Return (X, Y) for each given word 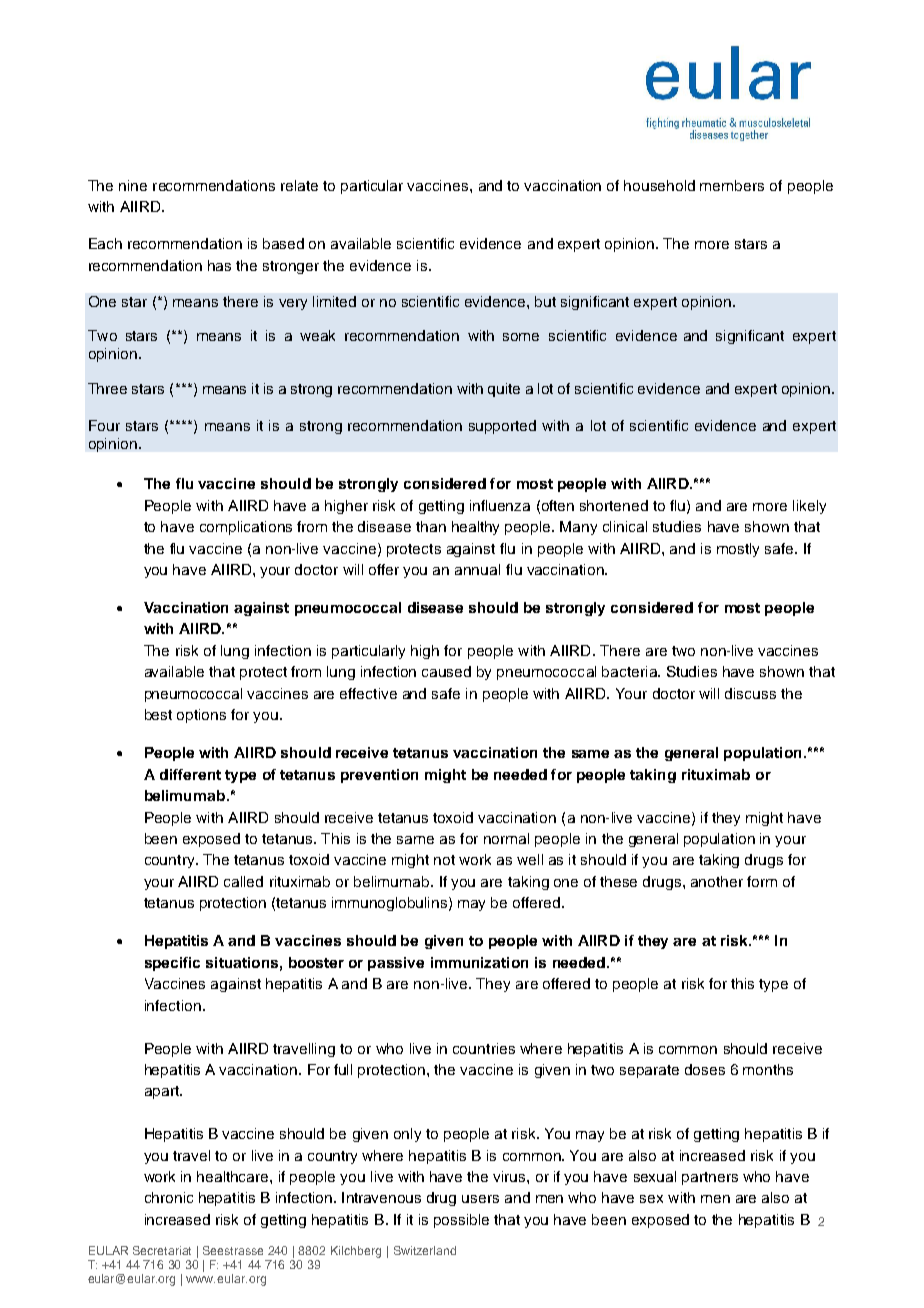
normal (506, 838)
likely (809, 507)
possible (461, 1221)
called (243, 881)
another (717, 881)
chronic (169, 1197)
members (732, 185)
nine (133, 185)
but (545, 301)
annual (477, 569)
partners (710, 1178)
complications (246, 528)
